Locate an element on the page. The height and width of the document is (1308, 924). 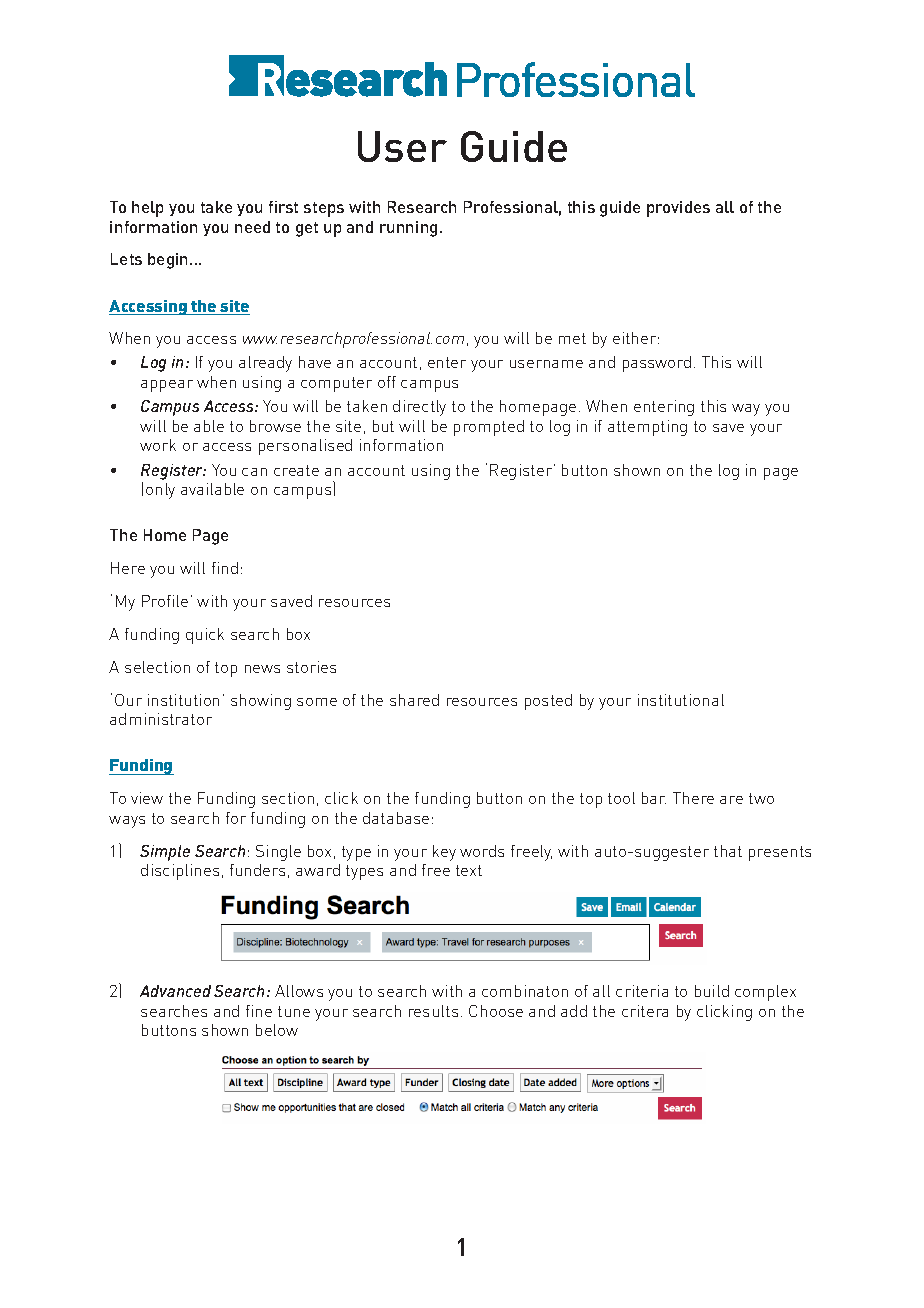
build is located at coordinates (712, 991).
